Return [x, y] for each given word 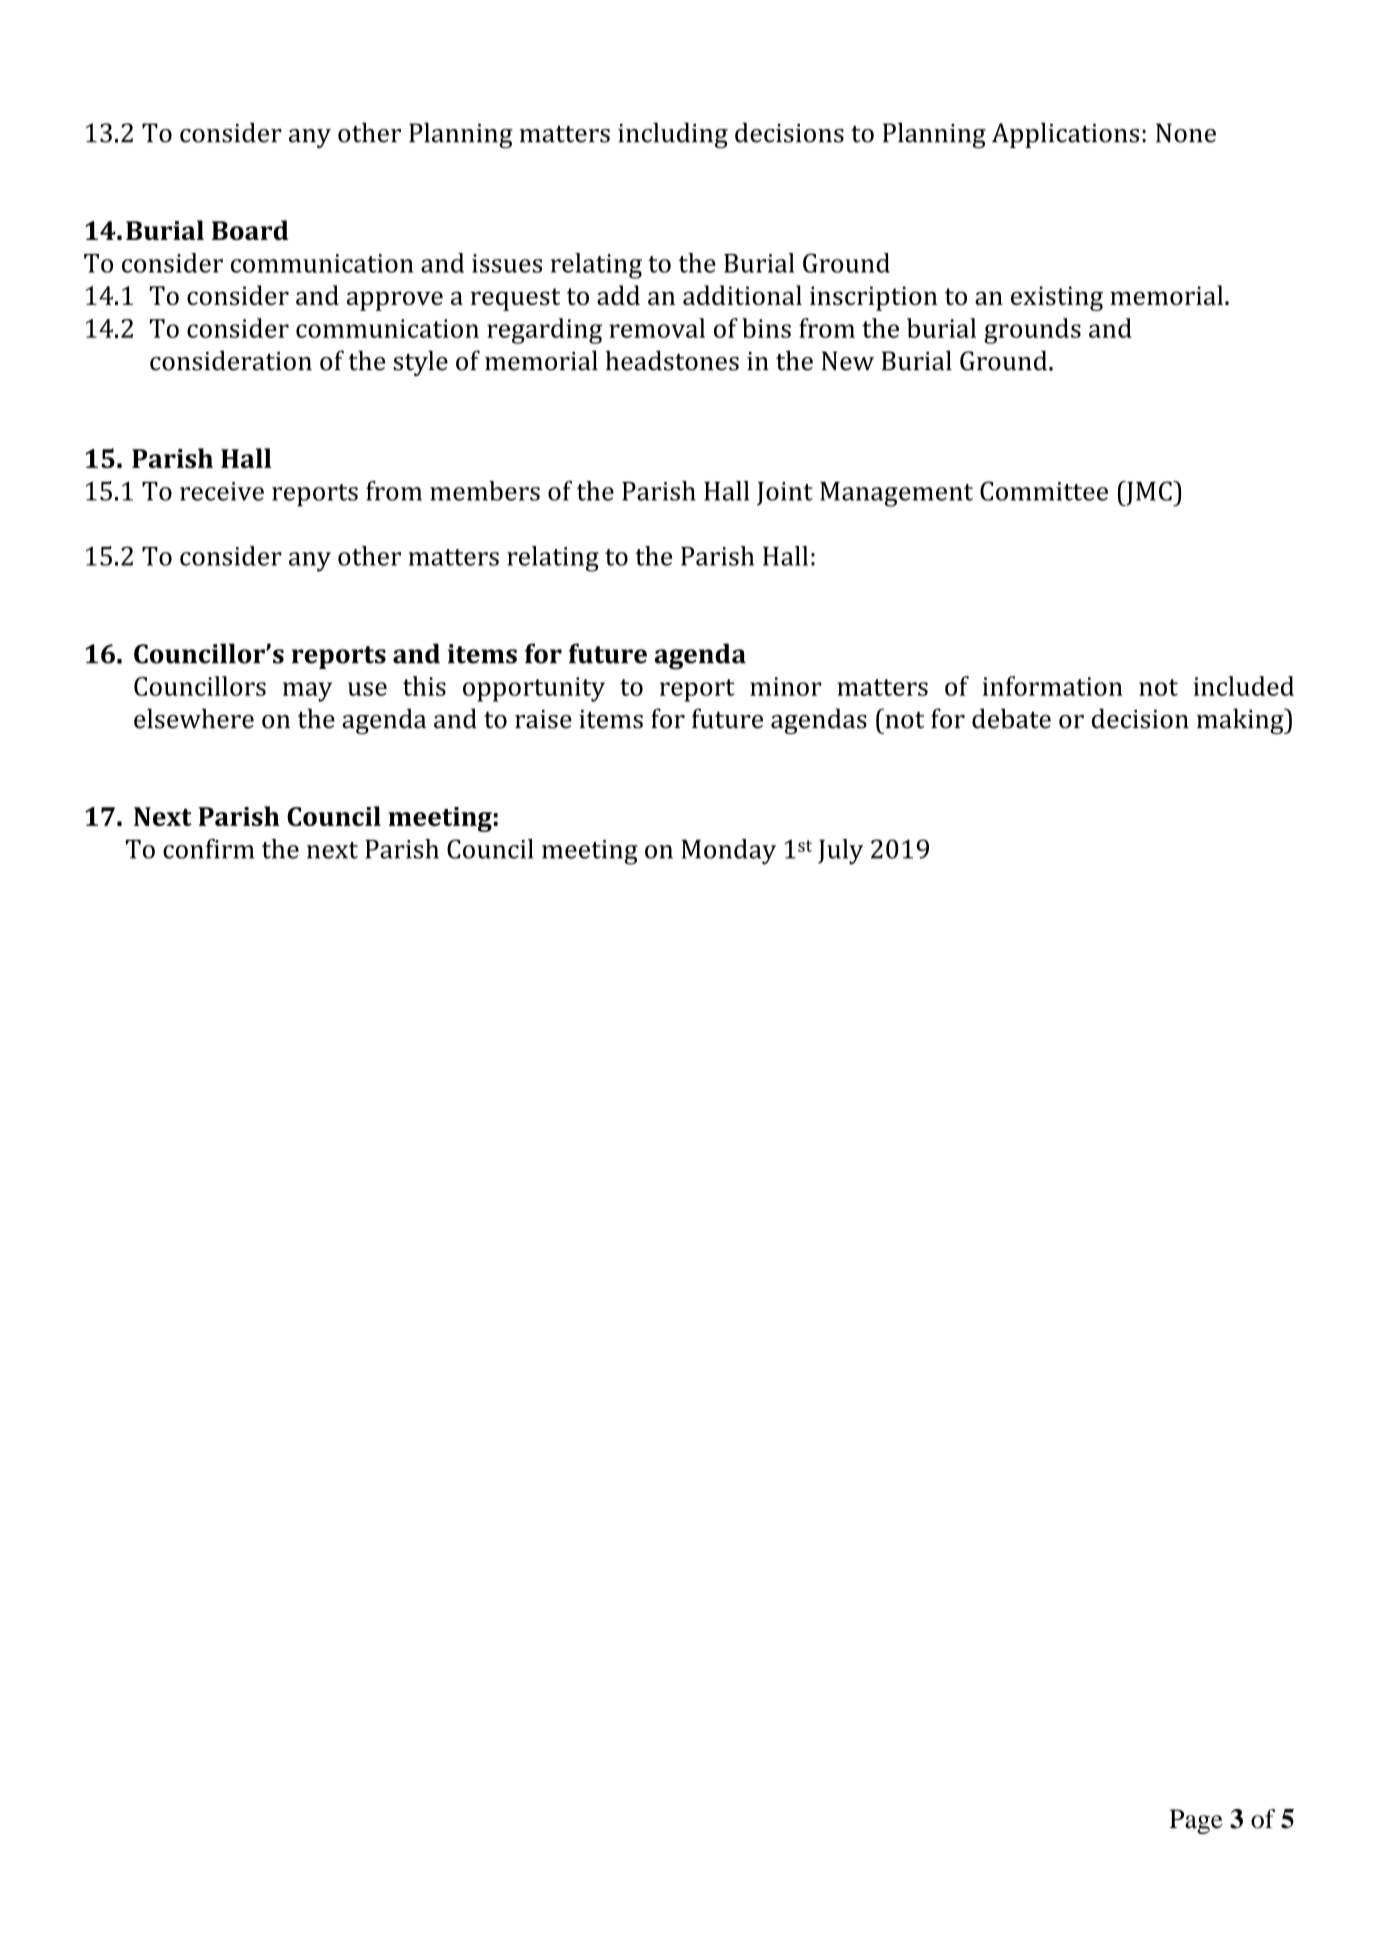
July [841, 852]
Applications [1065, 135]
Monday [728, 852]
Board [250, 230]
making [1241, 721]
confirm [208, 849]
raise [543, 719]
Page [1195, 1821]
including [673, 135]
